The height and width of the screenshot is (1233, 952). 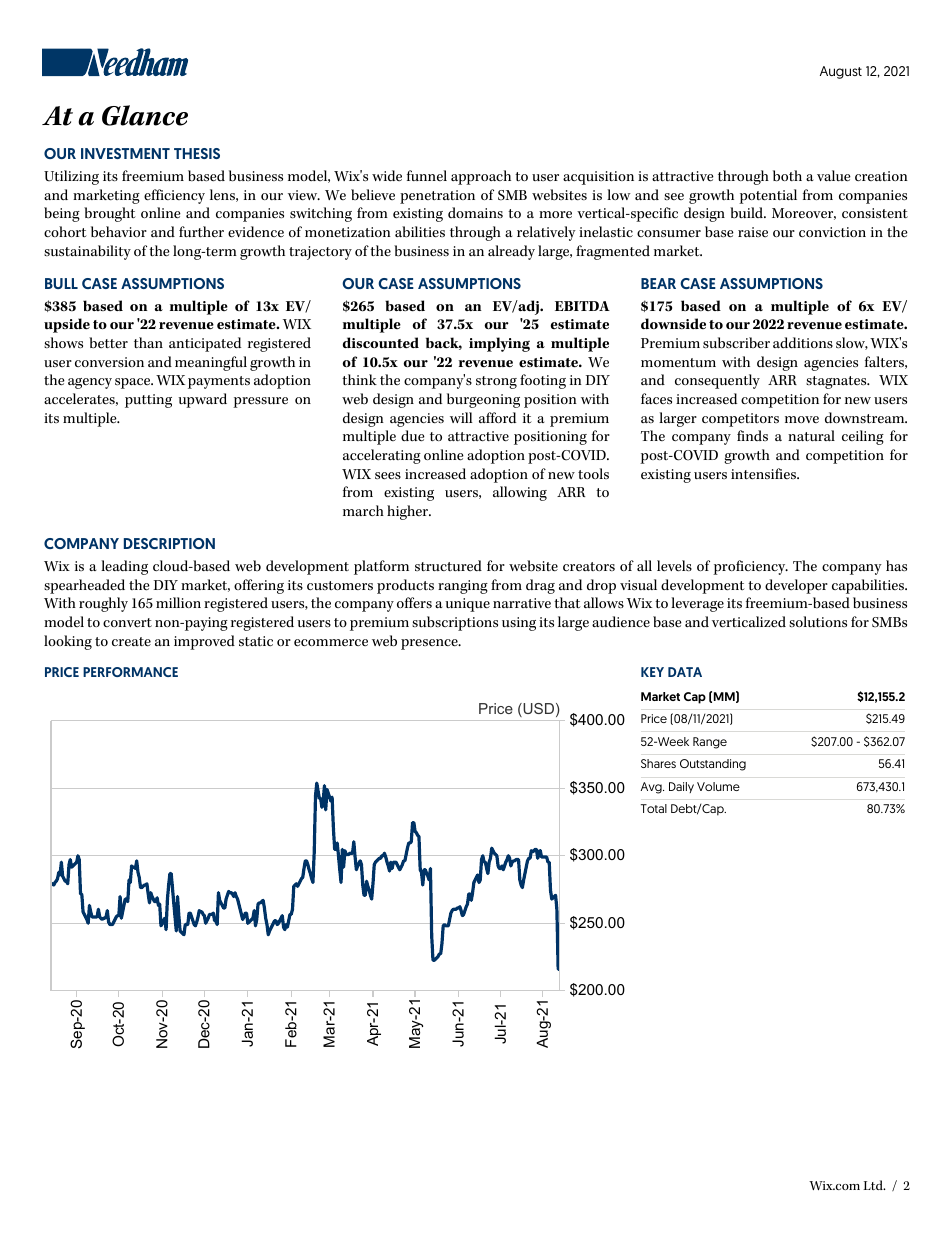 I want to click on putting, so click(x=148, y=401).
